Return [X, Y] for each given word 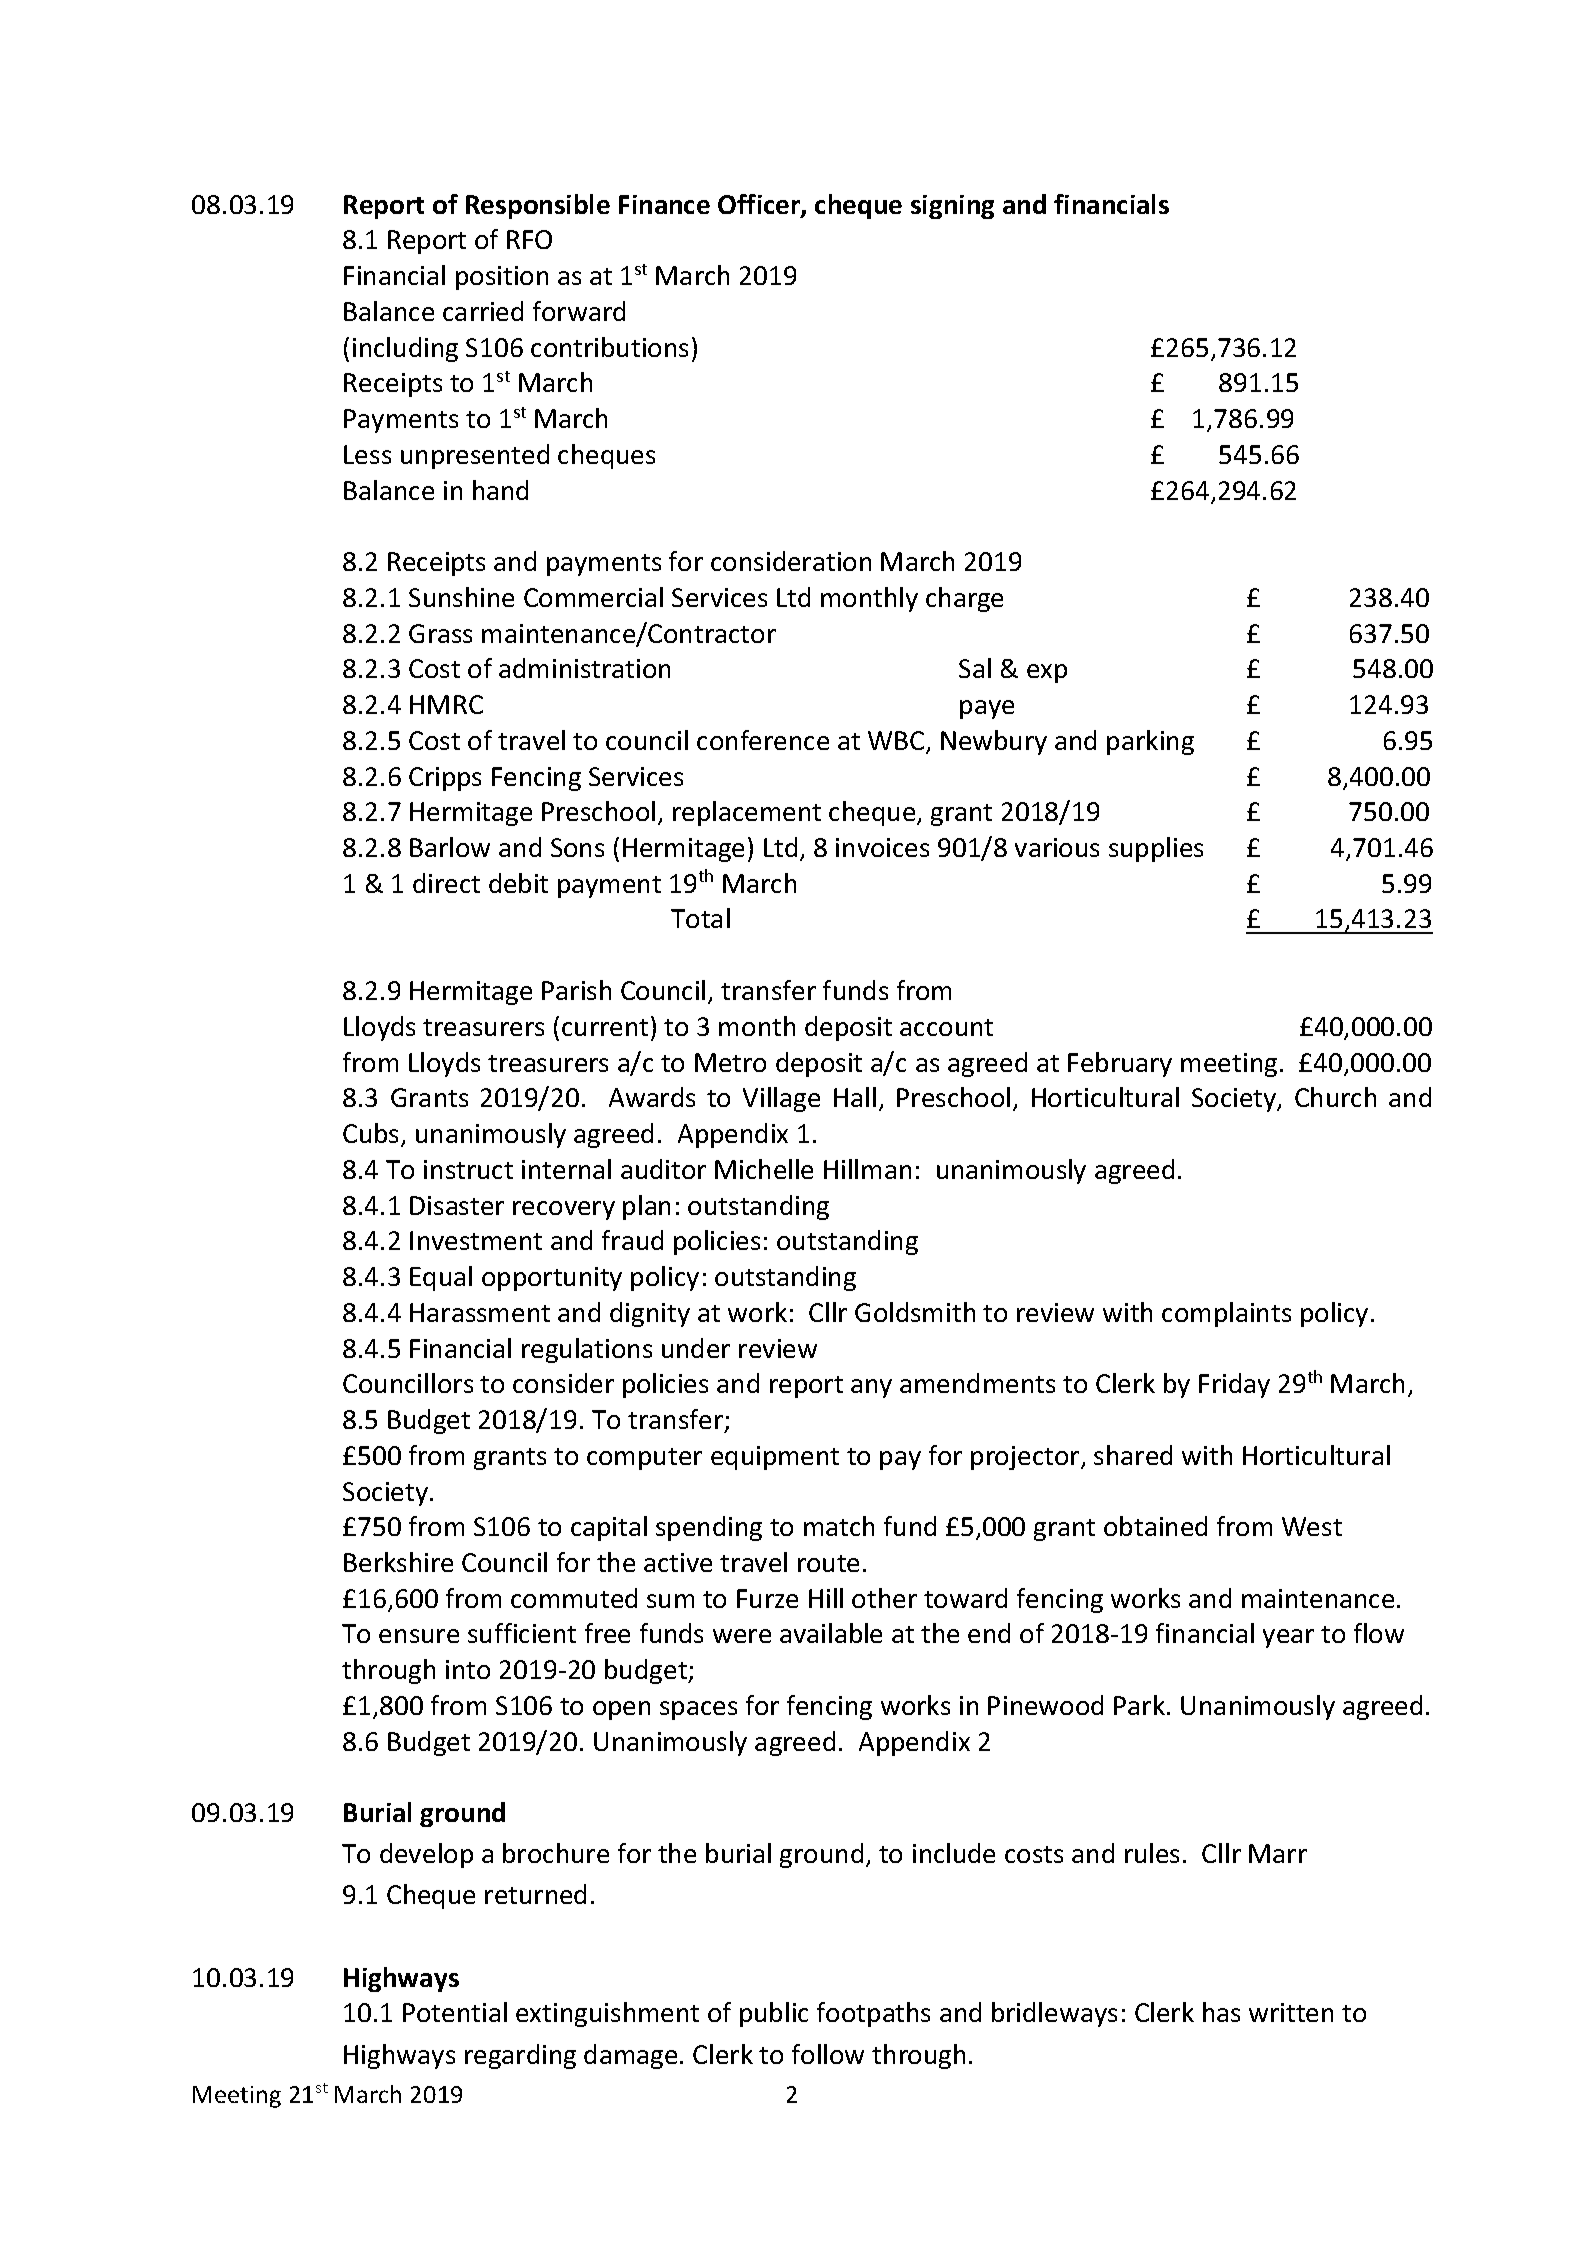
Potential [455, 2012]
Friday [1234, 1385]
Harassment [480, 1312]
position [502, 278]
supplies [1156, 849]
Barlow [450, 847]
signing [952, 207]
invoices [882, 847]
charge [964, 599]
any [871, 1388]
